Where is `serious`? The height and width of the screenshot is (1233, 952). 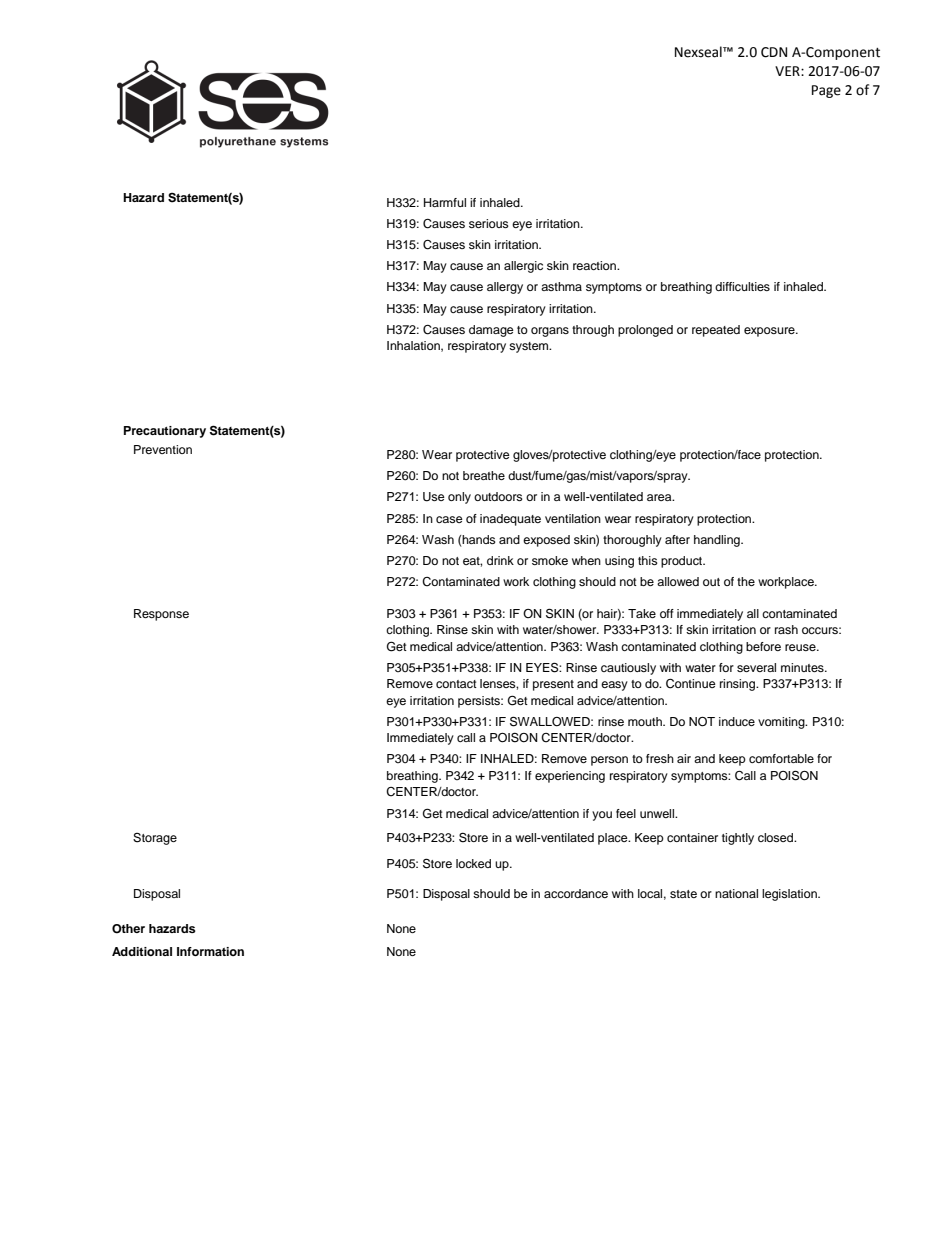 serious is located at coordinates (489, 223).
